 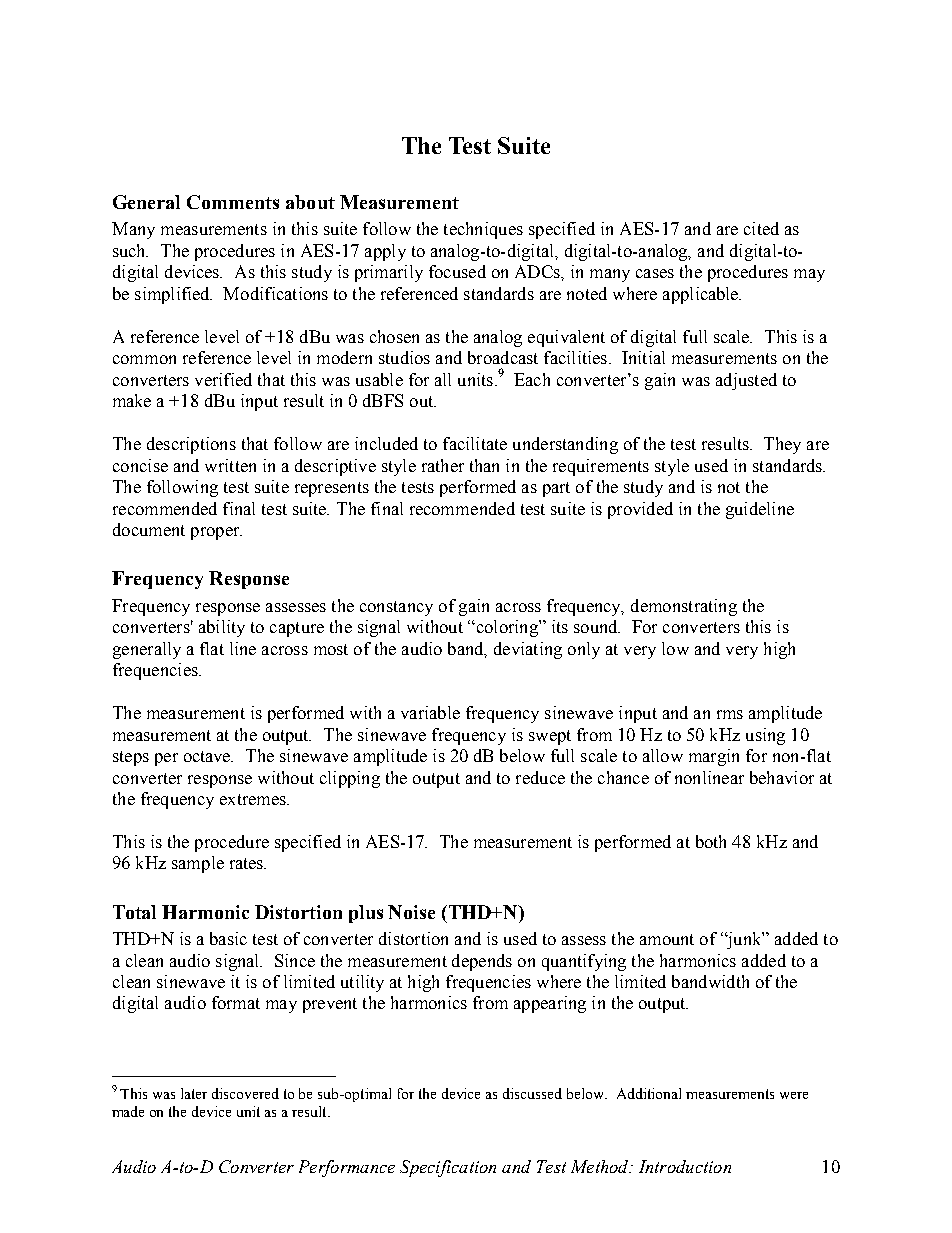 What do you see at coordinates (411, 912) in the page?
I see `Noise` at bounding box center [411, 912].
